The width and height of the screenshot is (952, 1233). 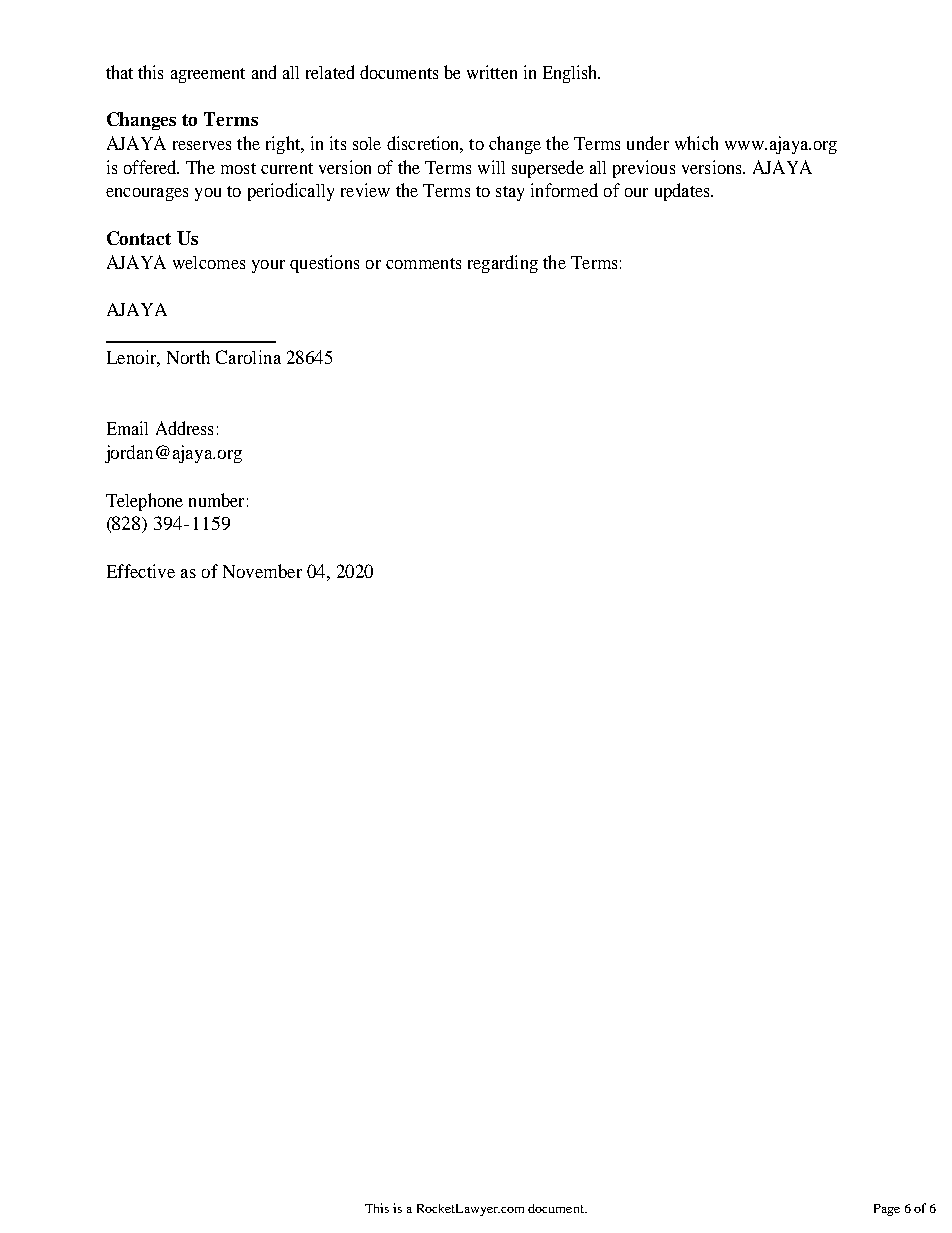 What do you see at coordinates (503, 264) in the screenshot?
I see `regarding` at bounding box center [503, 264].
